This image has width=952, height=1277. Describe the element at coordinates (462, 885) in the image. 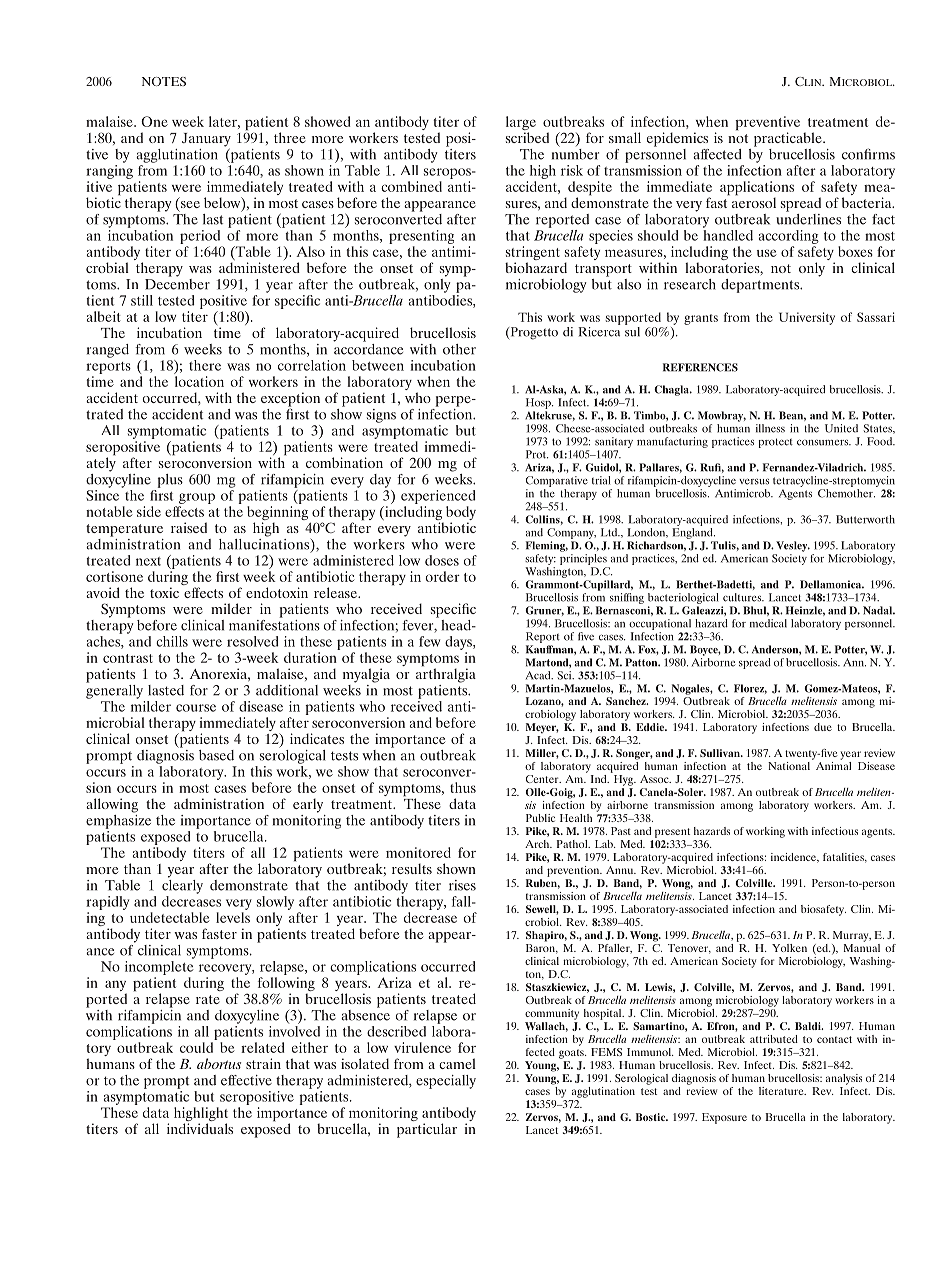

I see `rises` at that location.
